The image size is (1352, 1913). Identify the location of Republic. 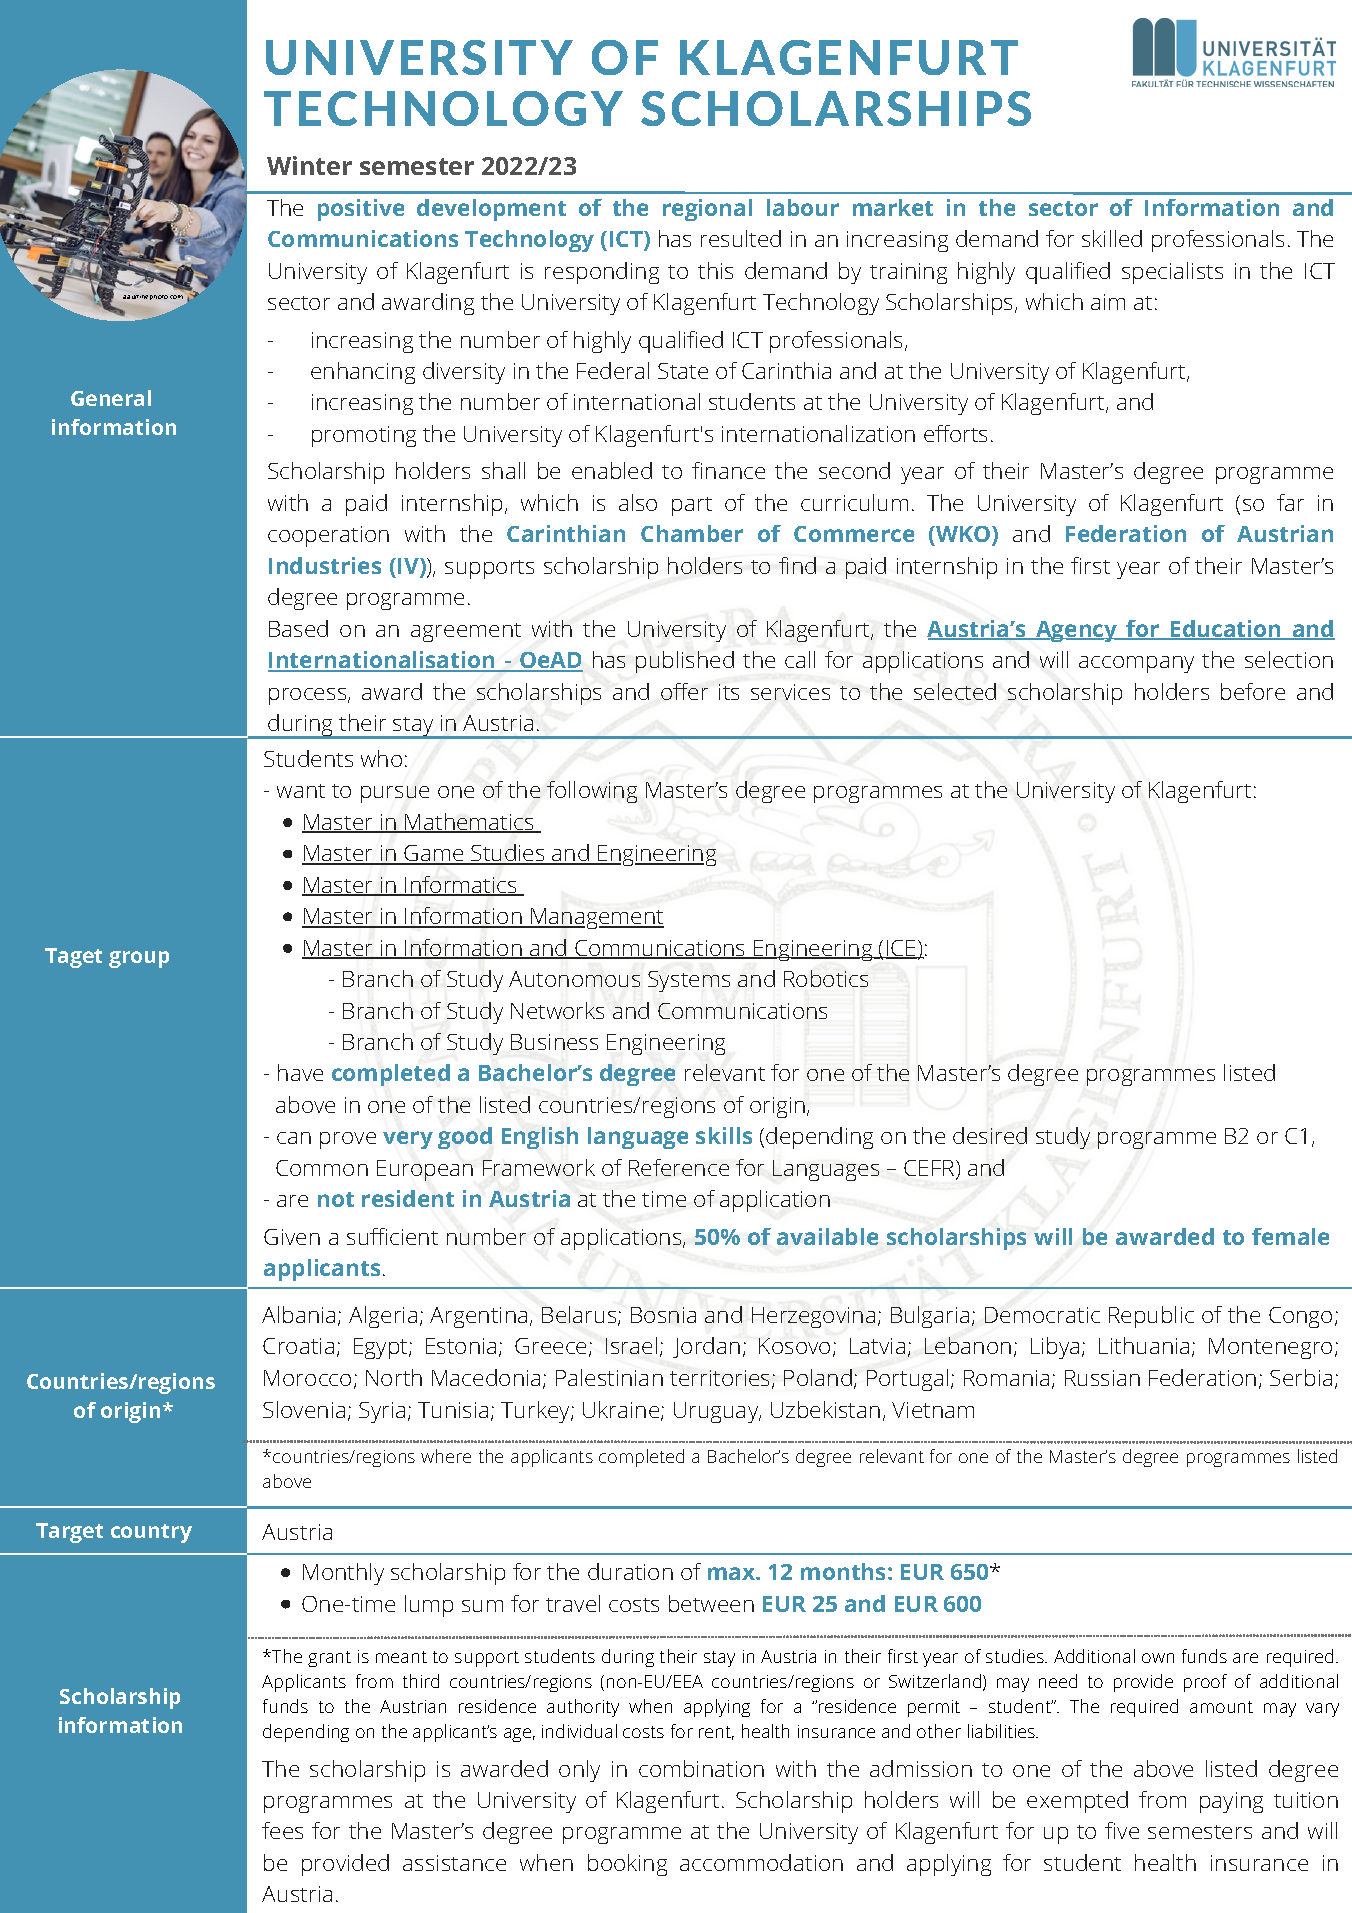
(1151, 1317).
